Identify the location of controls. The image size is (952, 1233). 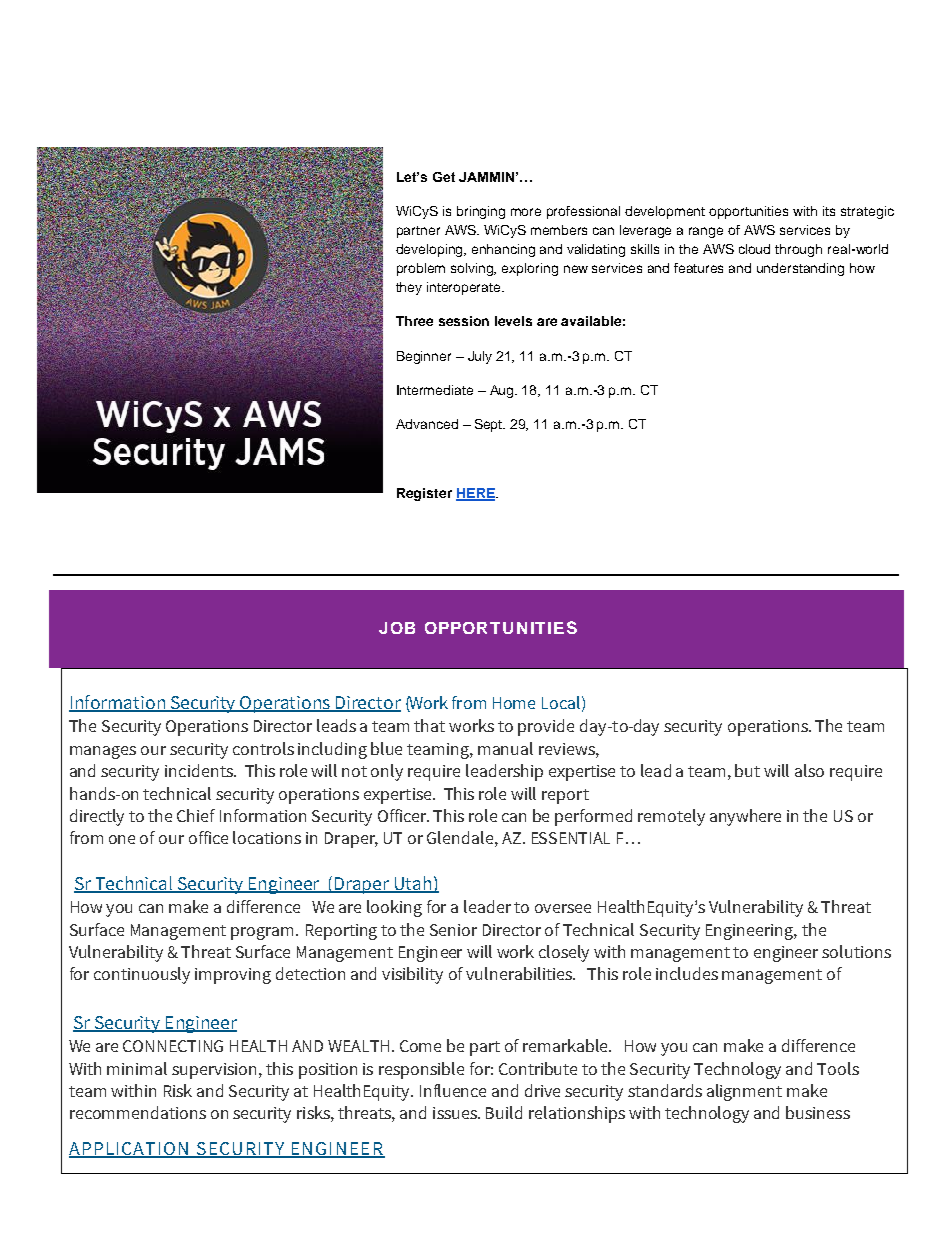
(263, 748).
